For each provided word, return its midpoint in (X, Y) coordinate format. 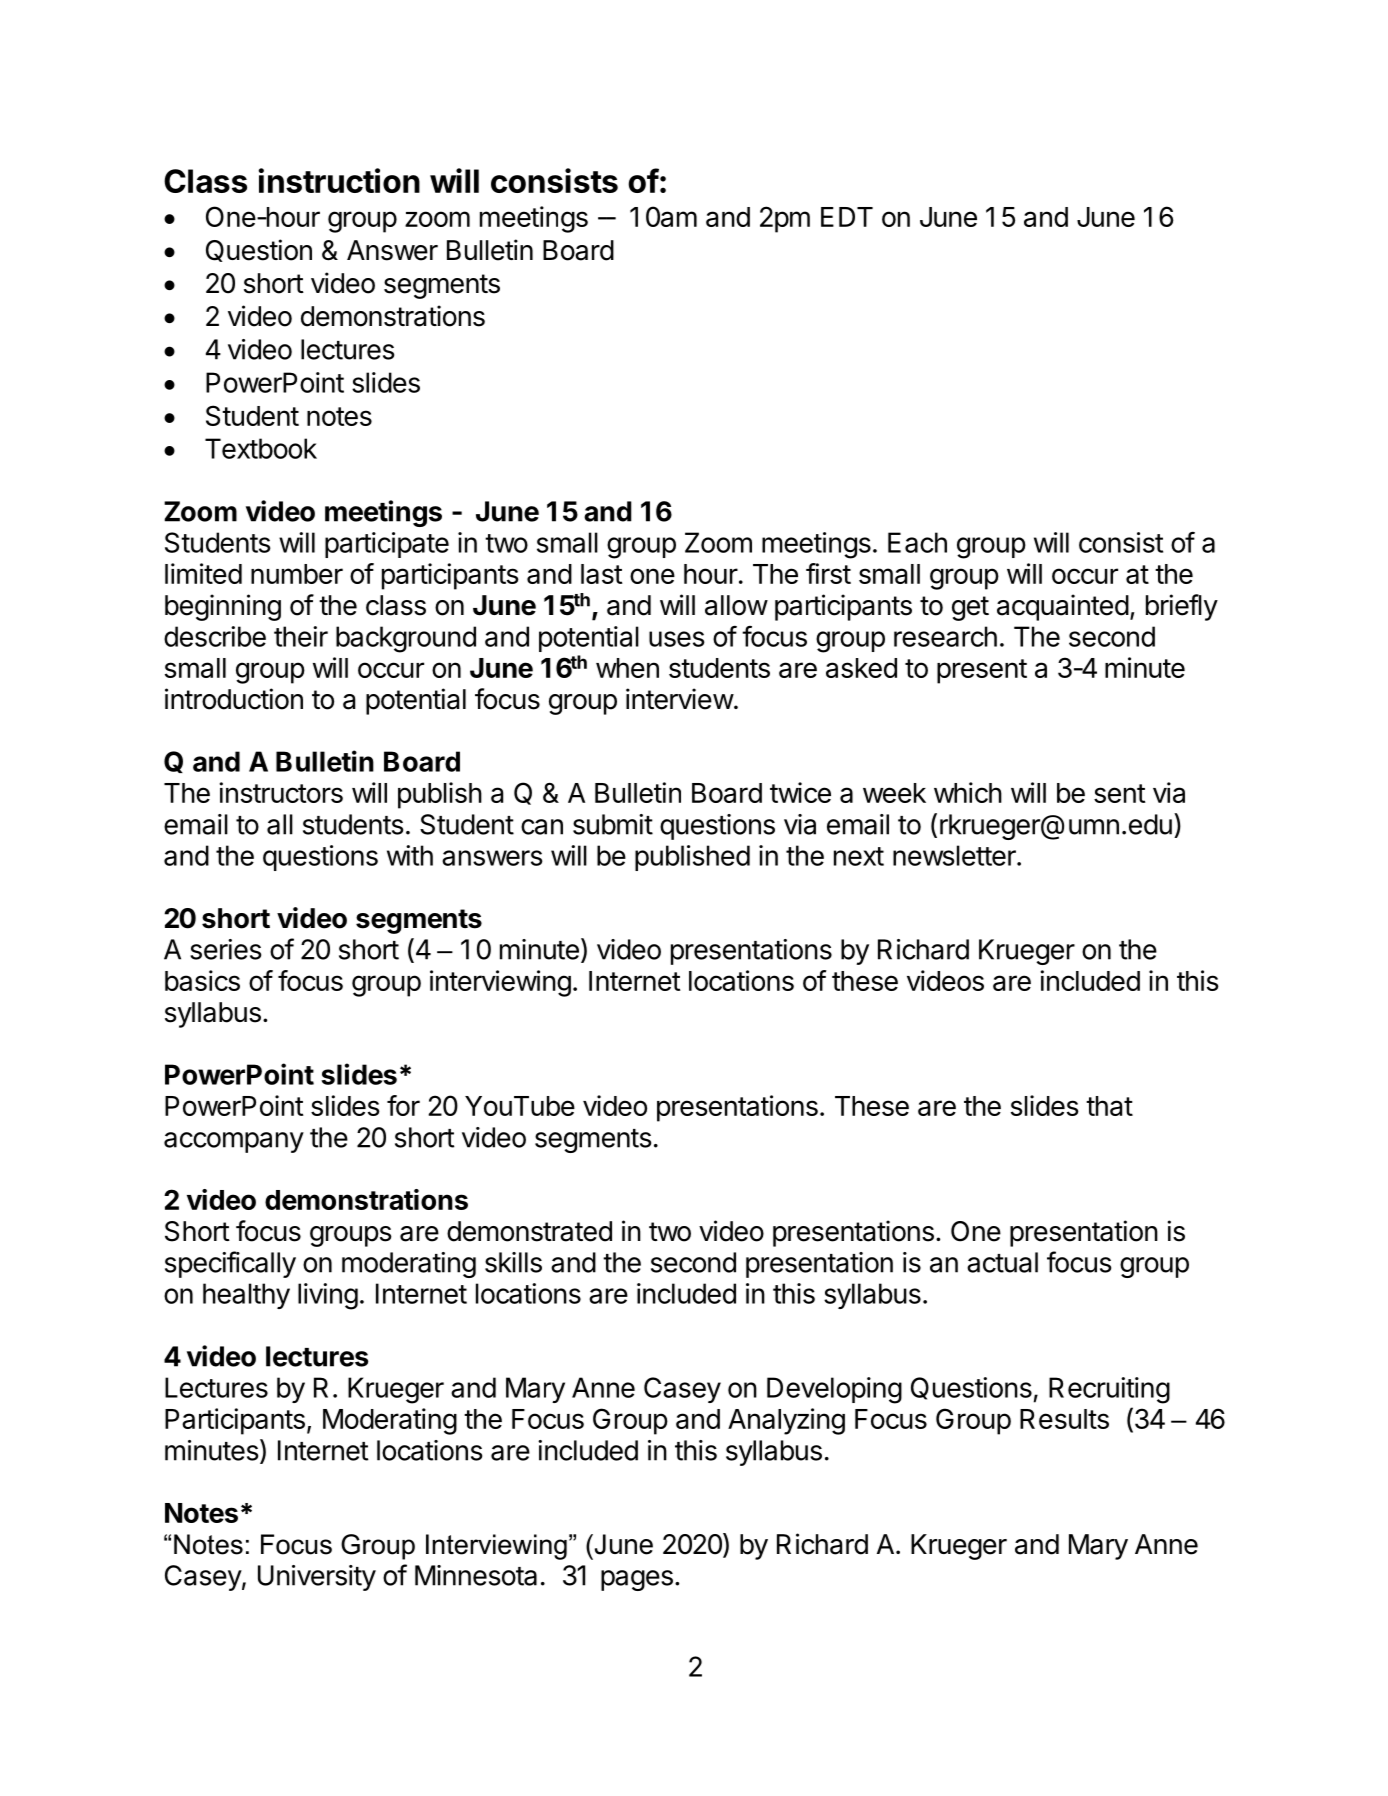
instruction (339, 180)
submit (613, 824)
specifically (230, 1264)
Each (917, 542)
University (317, 1578)
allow (736, 605)
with (410, 855)
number (297, 574)
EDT (847, 217)
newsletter (955, 855)
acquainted (1063, 607)
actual (1002, 1262)
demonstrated (529, 1231)
